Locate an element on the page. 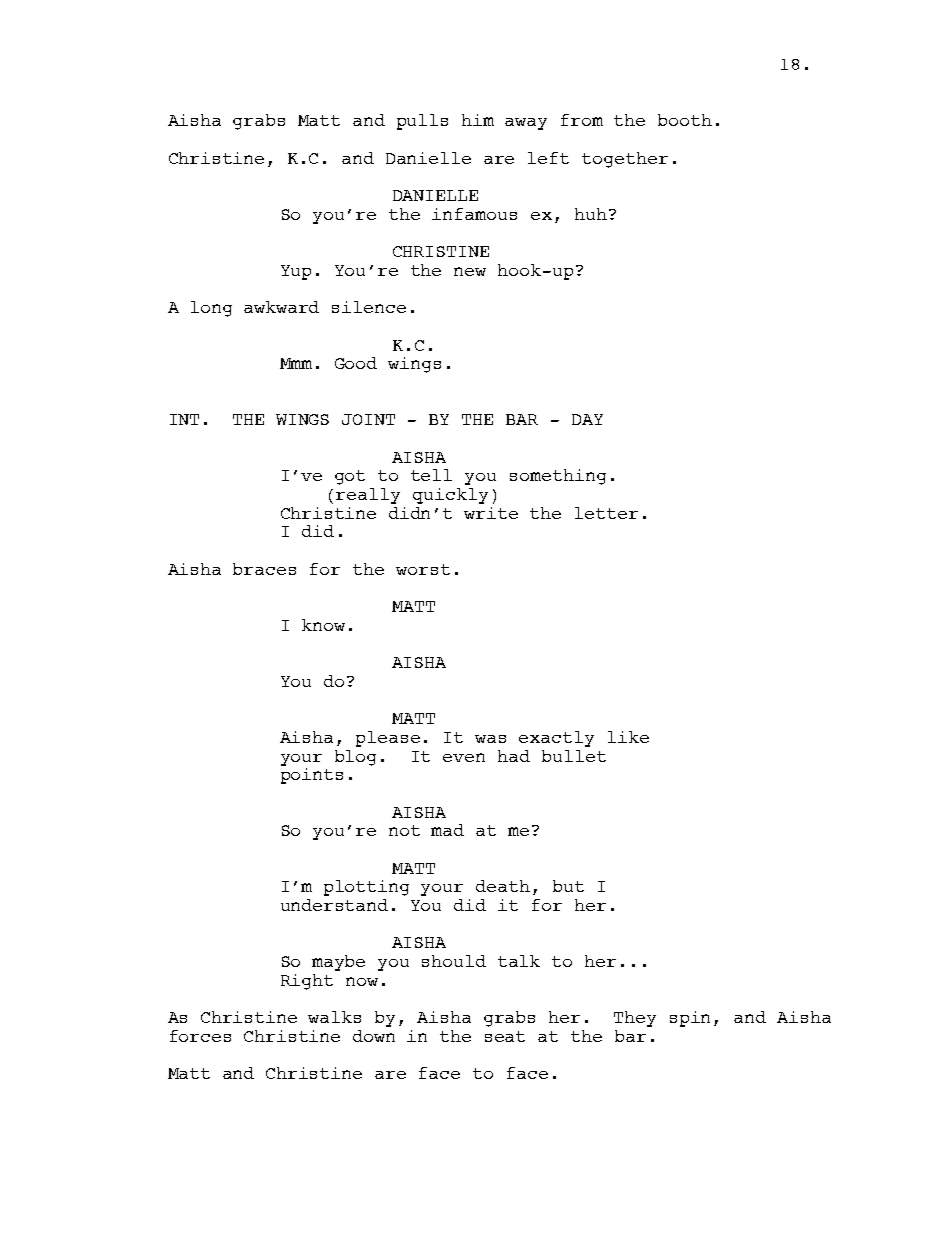 The height and width of the document is (1233, 952). Yup is located at coordinates (296, 272).
